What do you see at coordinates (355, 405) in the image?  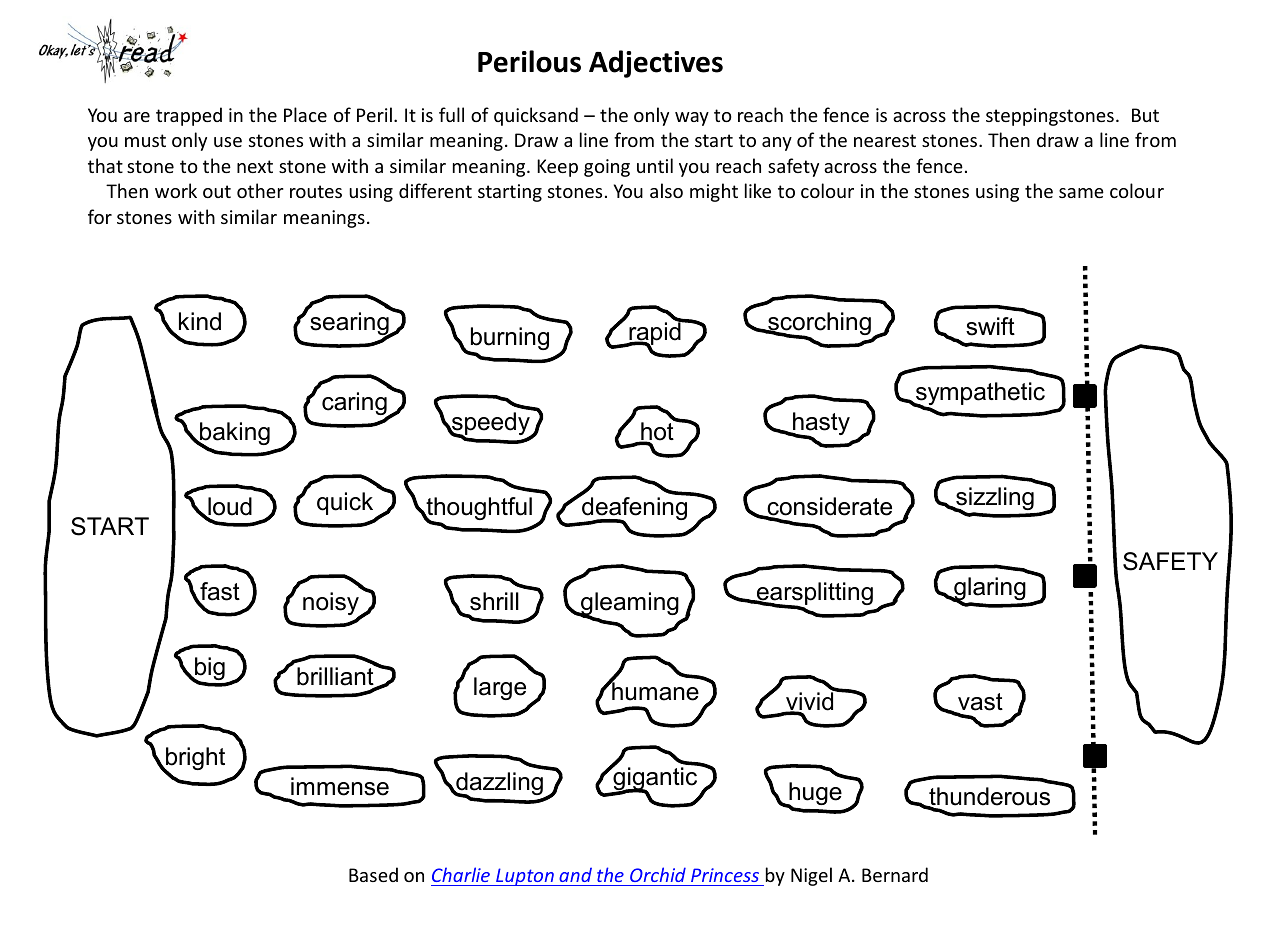 I see `caring` at bounding box center [355, 405].
